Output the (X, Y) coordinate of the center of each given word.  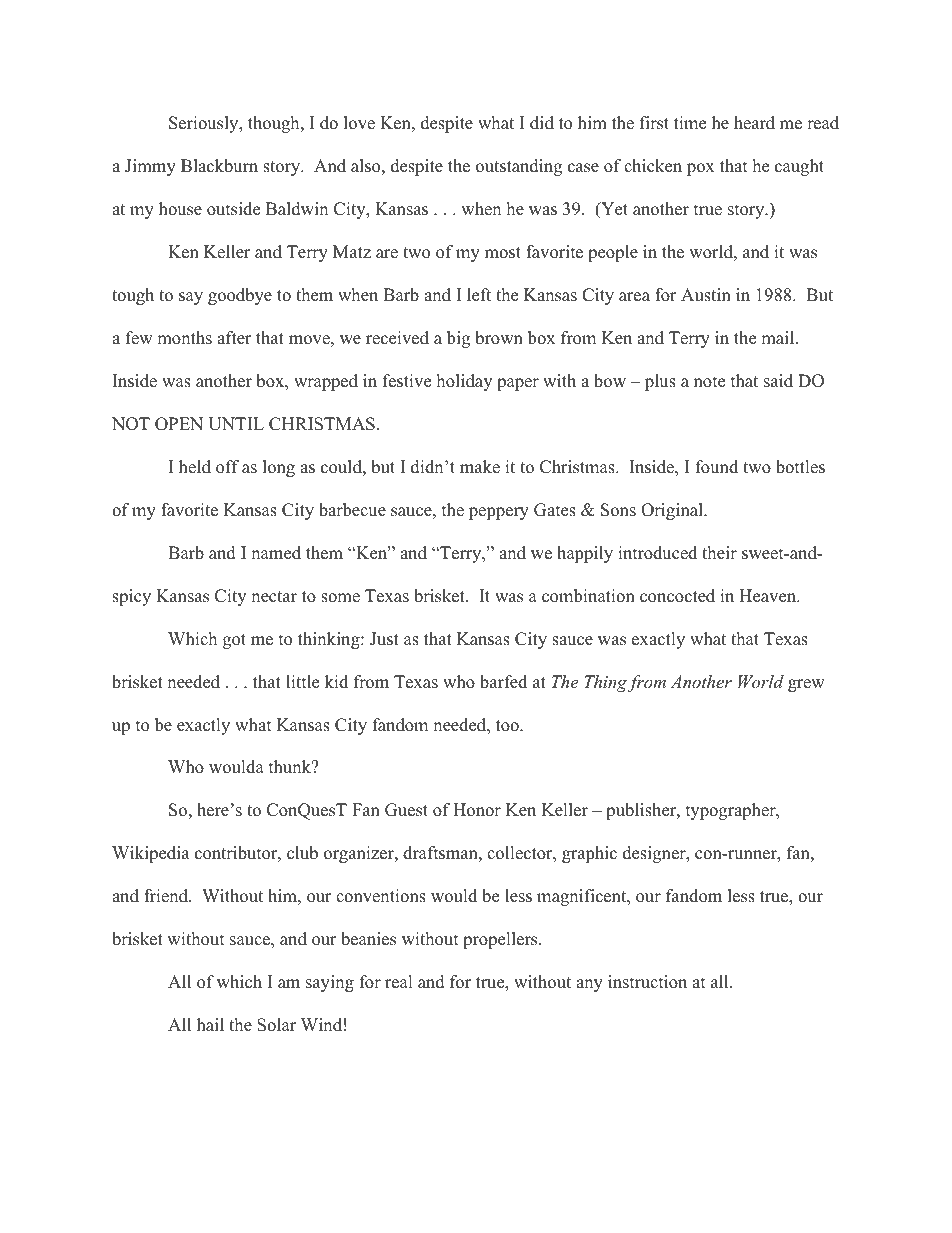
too (508, 726)
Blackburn (219, 166)
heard (754, 123)
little (302, 682)
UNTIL (236, 424)
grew (806, 685)
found (717, 467)
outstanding (519, 167)
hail (210, 1024)
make (480, 467)
